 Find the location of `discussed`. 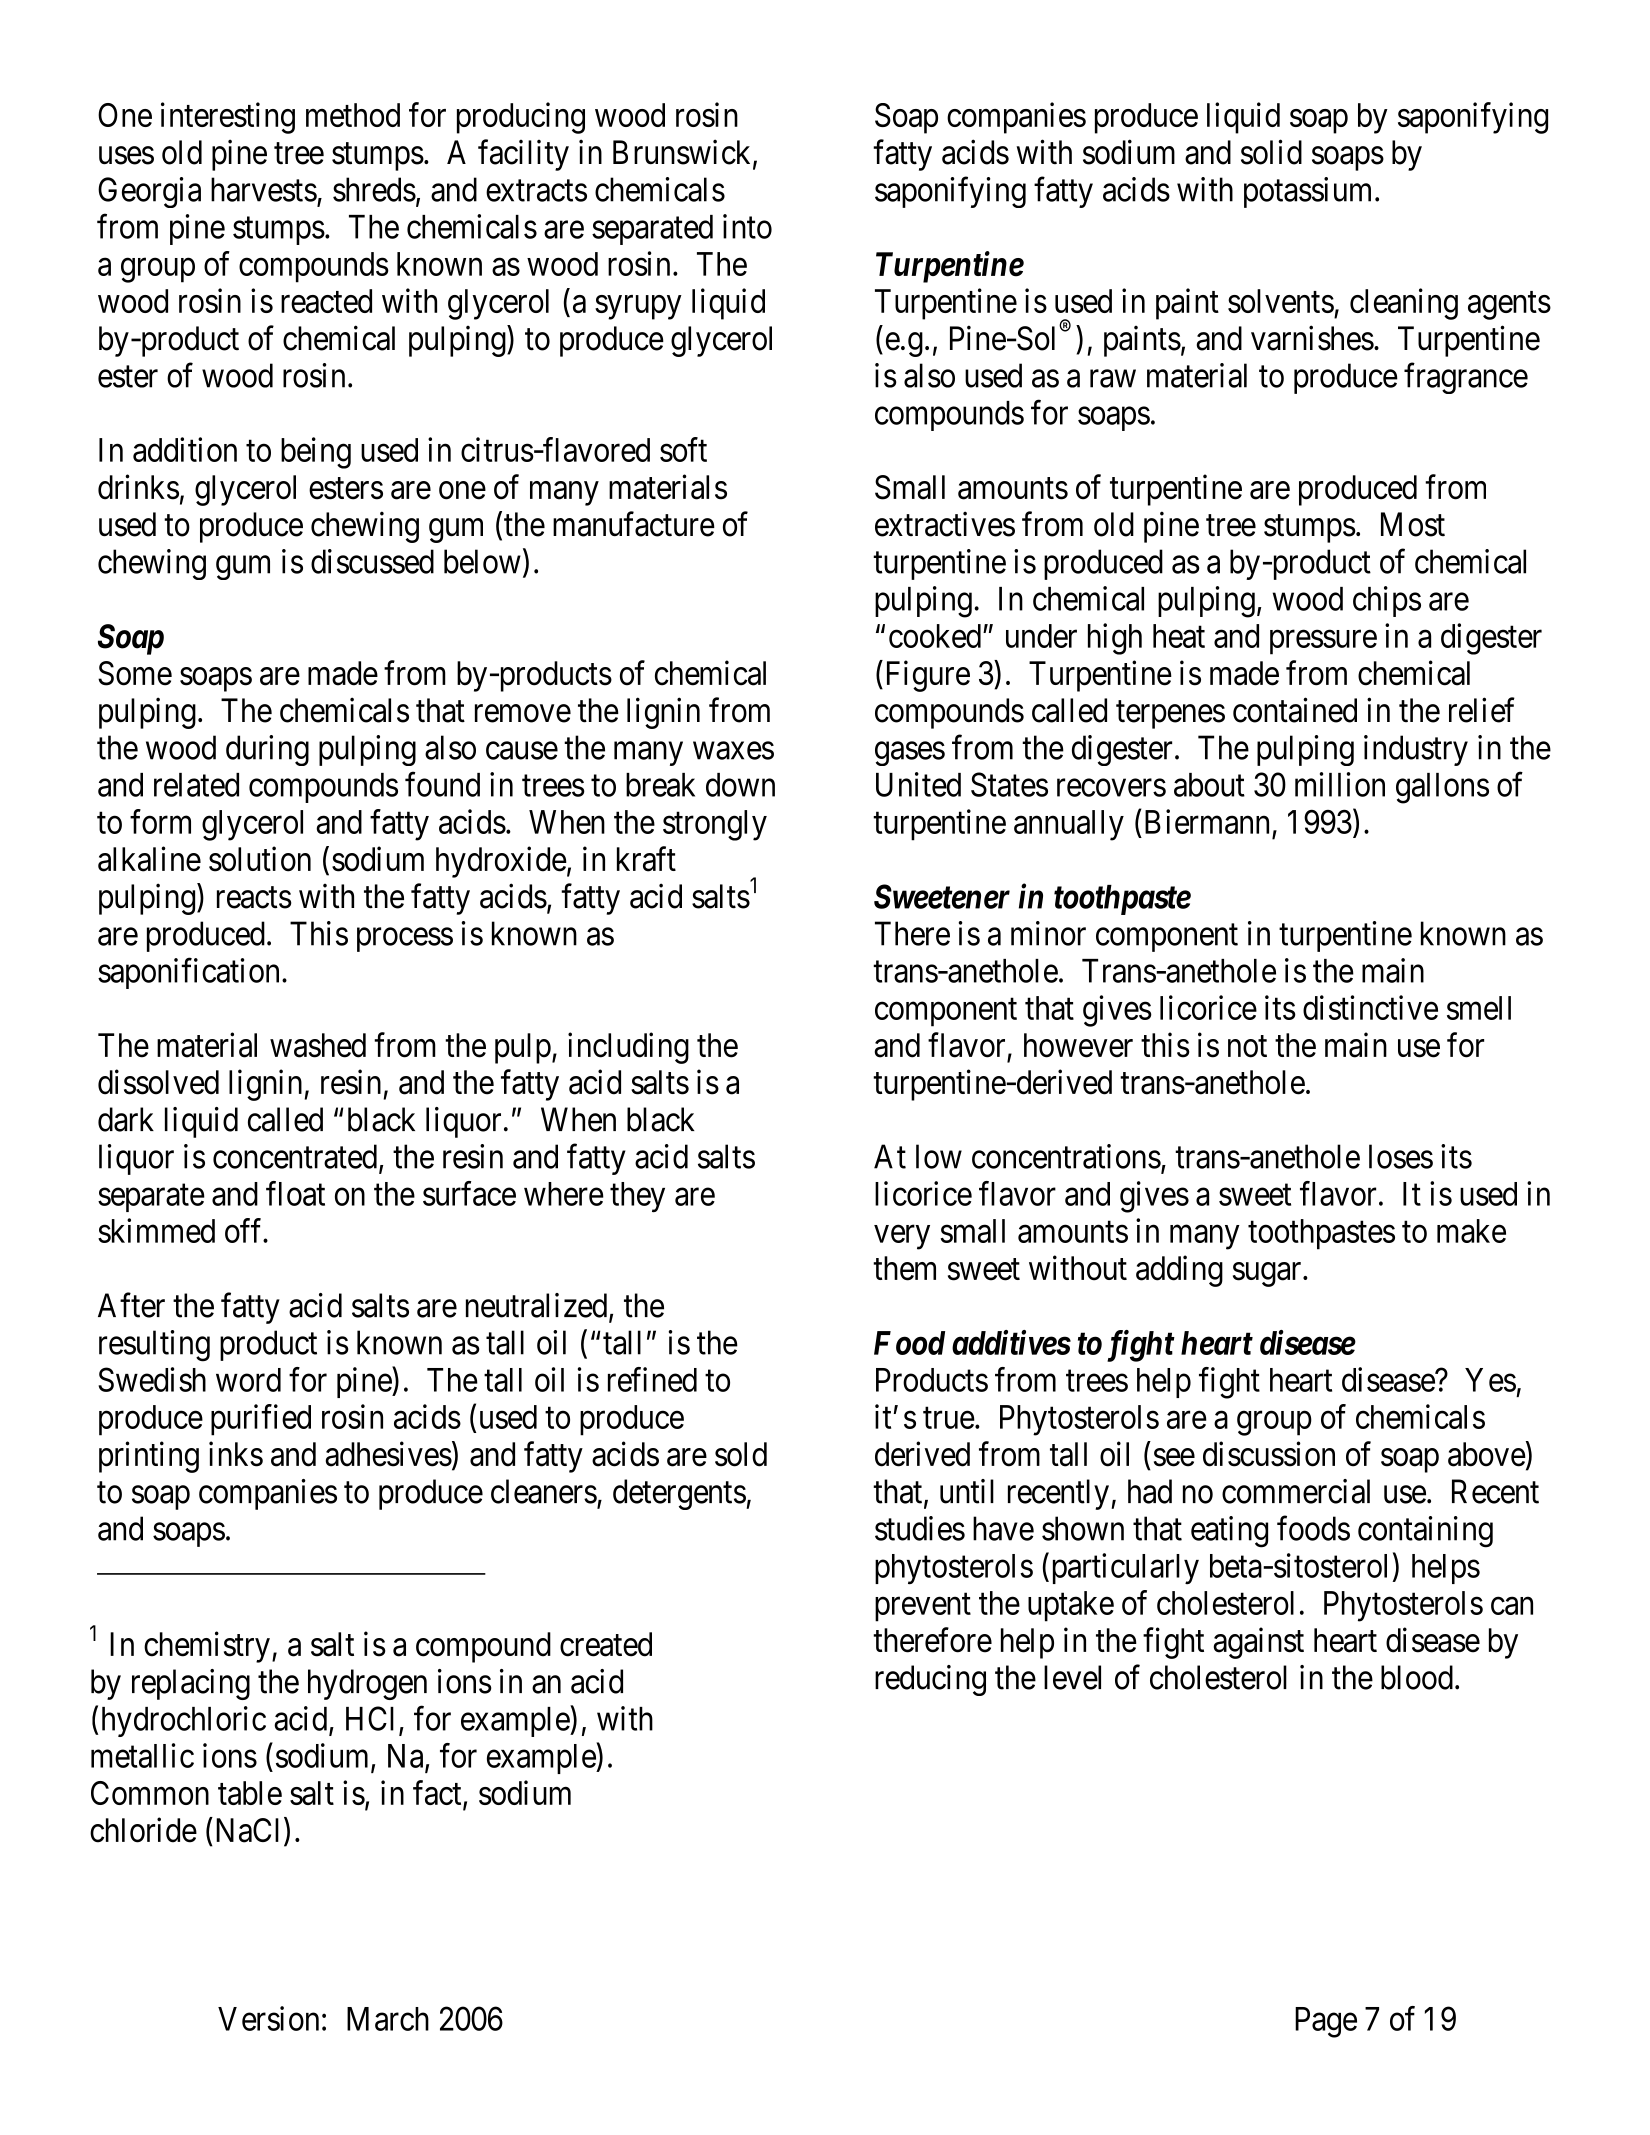

discussed is located at coordinates (372, 561).
